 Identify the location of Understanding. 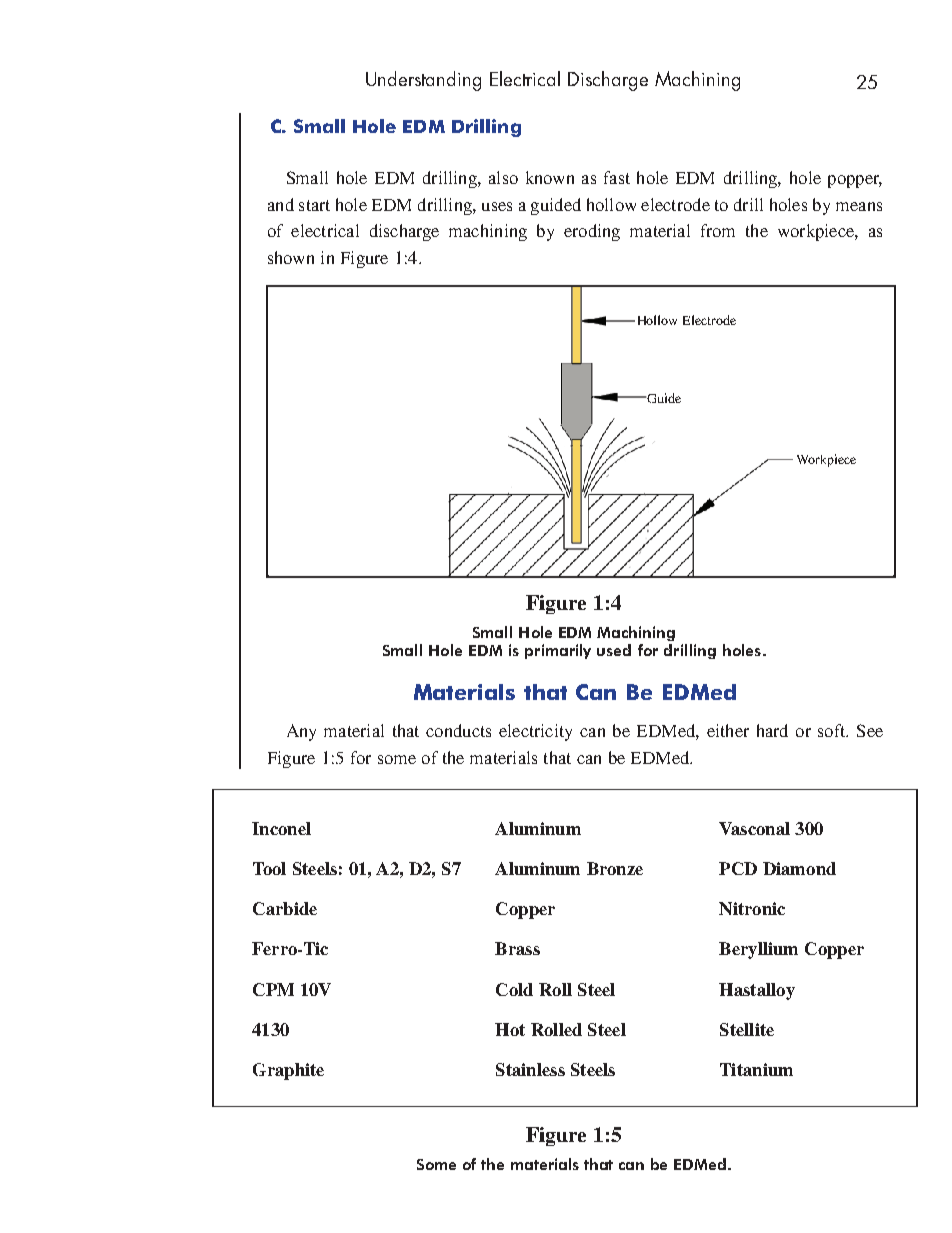
(423, 81).
